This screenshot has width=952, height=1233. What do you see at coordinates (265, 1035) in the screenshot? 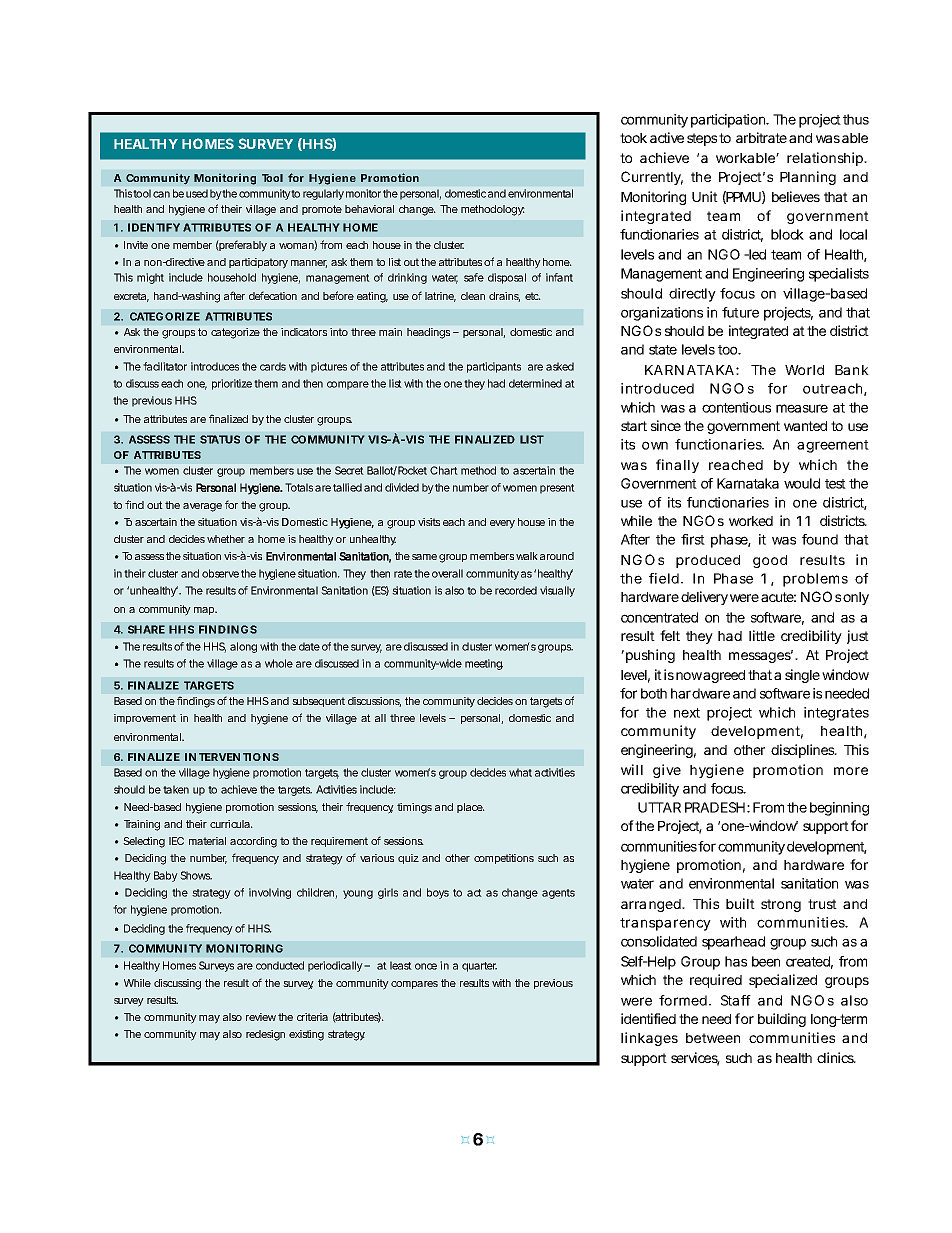
I see `redesign` at bounding box center [265, 1035].
